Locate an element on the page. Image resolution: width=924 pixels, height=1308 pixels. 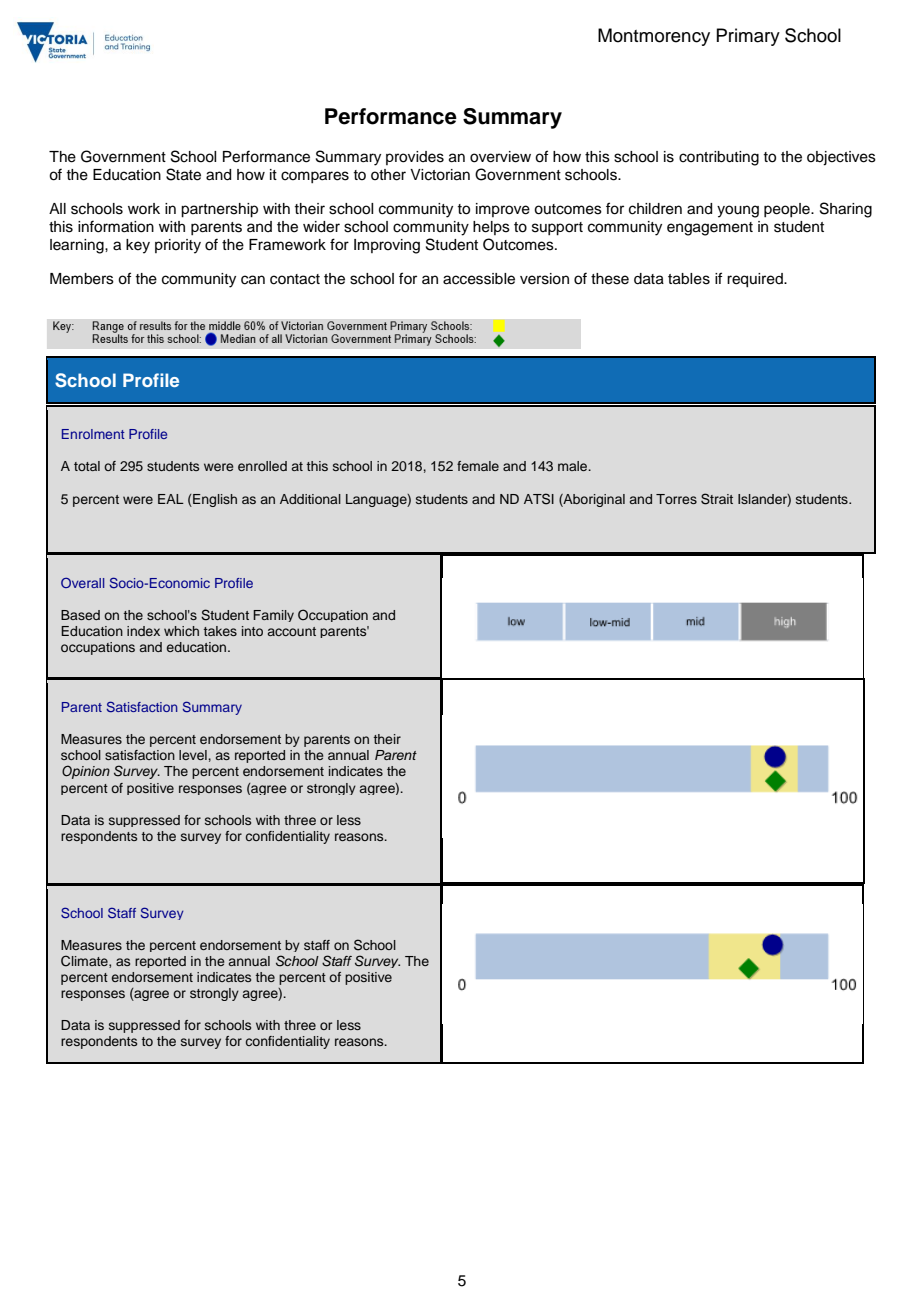
Overall is located at coordinates (82, 582).
